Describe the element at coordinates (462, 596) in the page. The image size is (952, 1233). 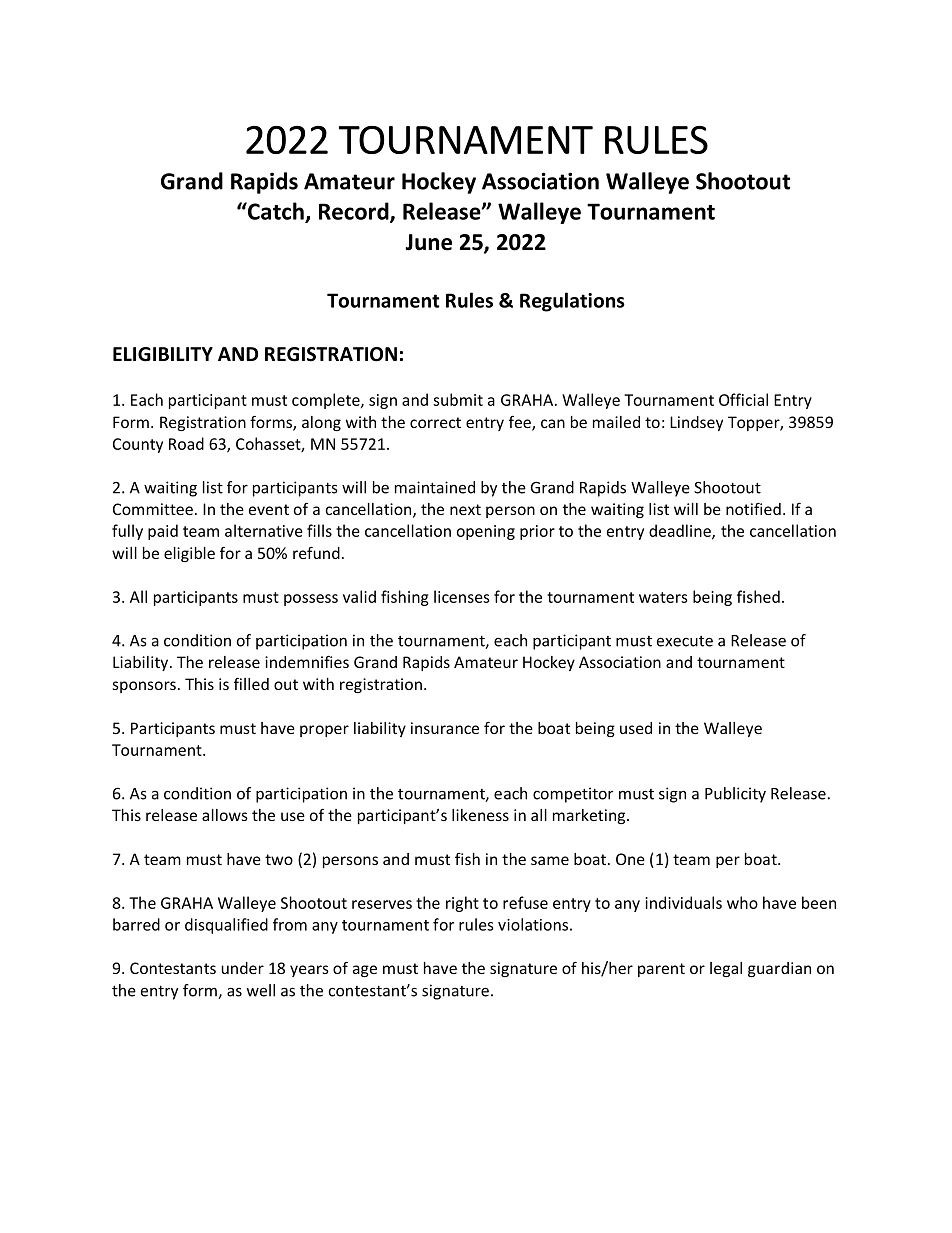
I see `licenses` at that location.
